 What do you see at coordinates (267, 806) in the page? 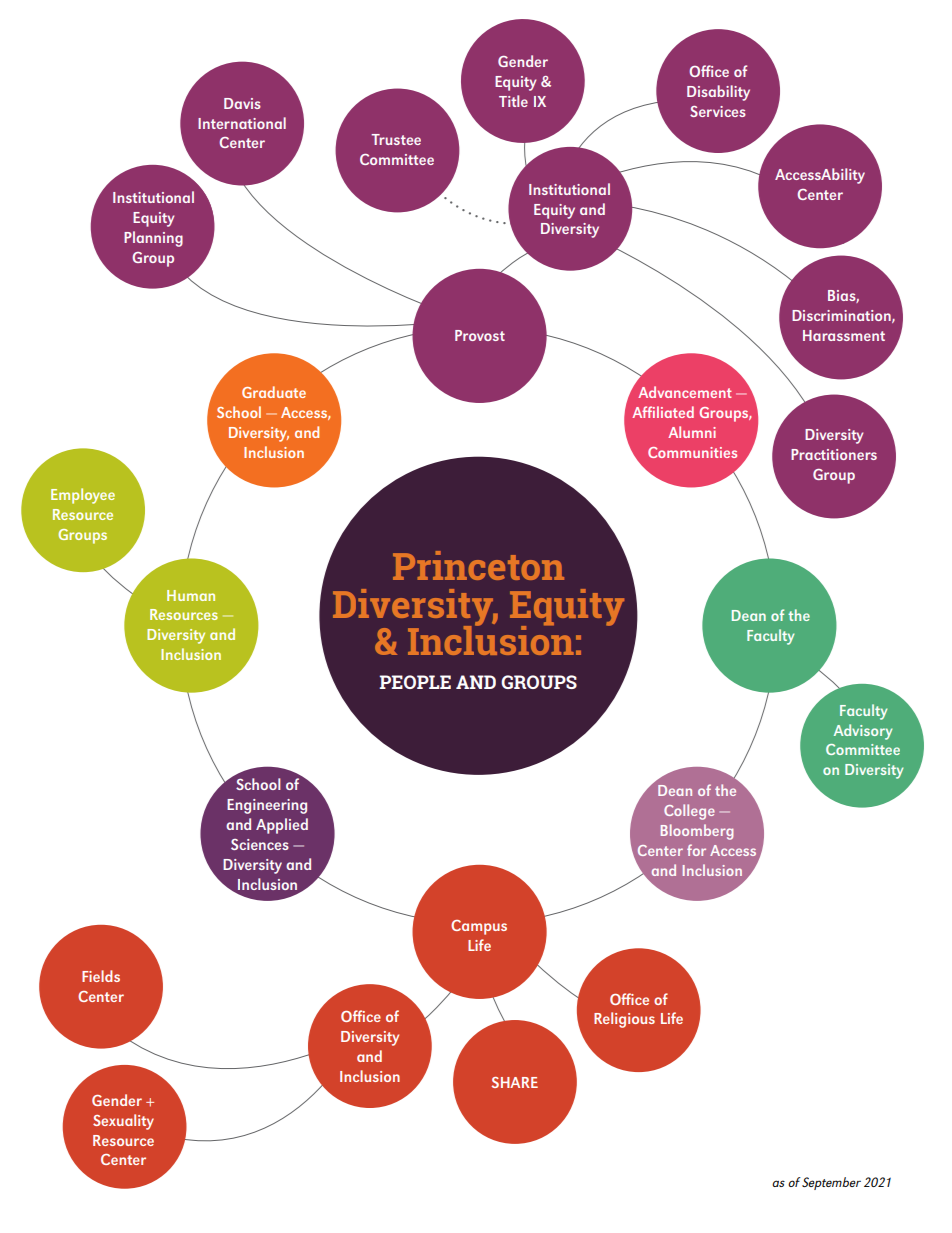
I see `Engineering` at bounding box center [267, 806].
